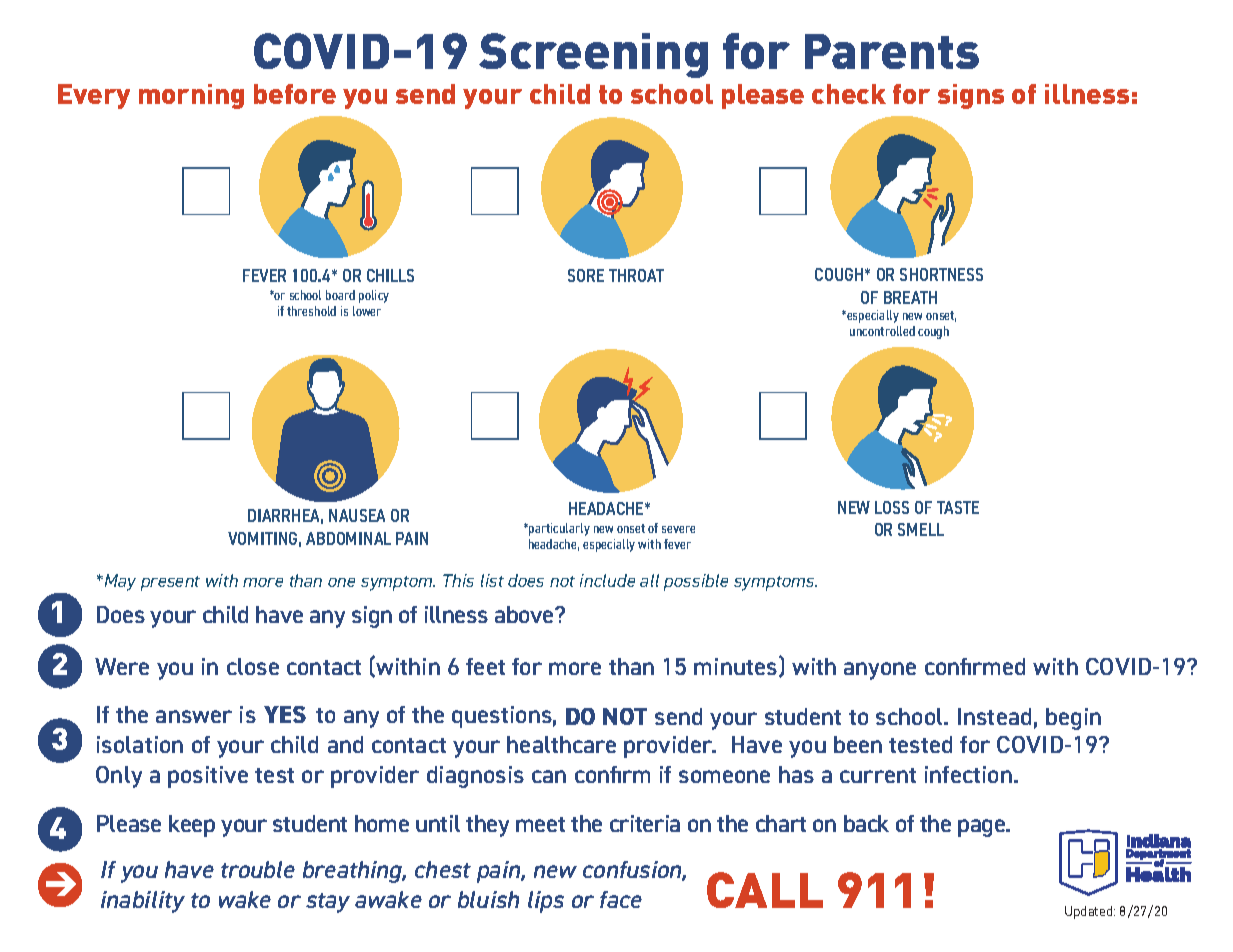 This page has height=952, width=1233. What do you see at coordinates (958, 507) in the page?
I see `TASTE` at bounding box center [958, 507].
